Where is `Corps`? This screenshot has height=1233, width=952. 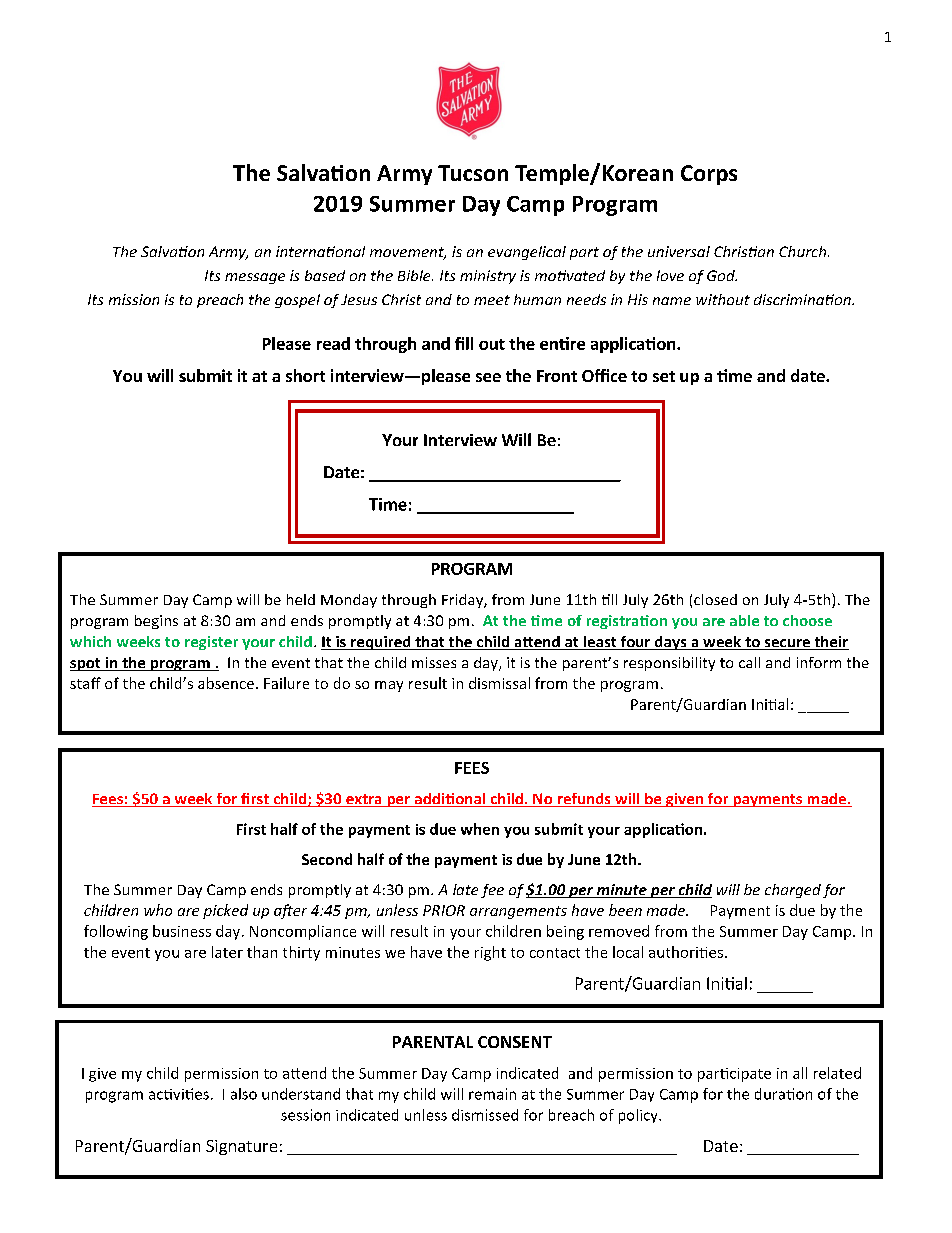 Corps is located at coordinates (709, 175).
